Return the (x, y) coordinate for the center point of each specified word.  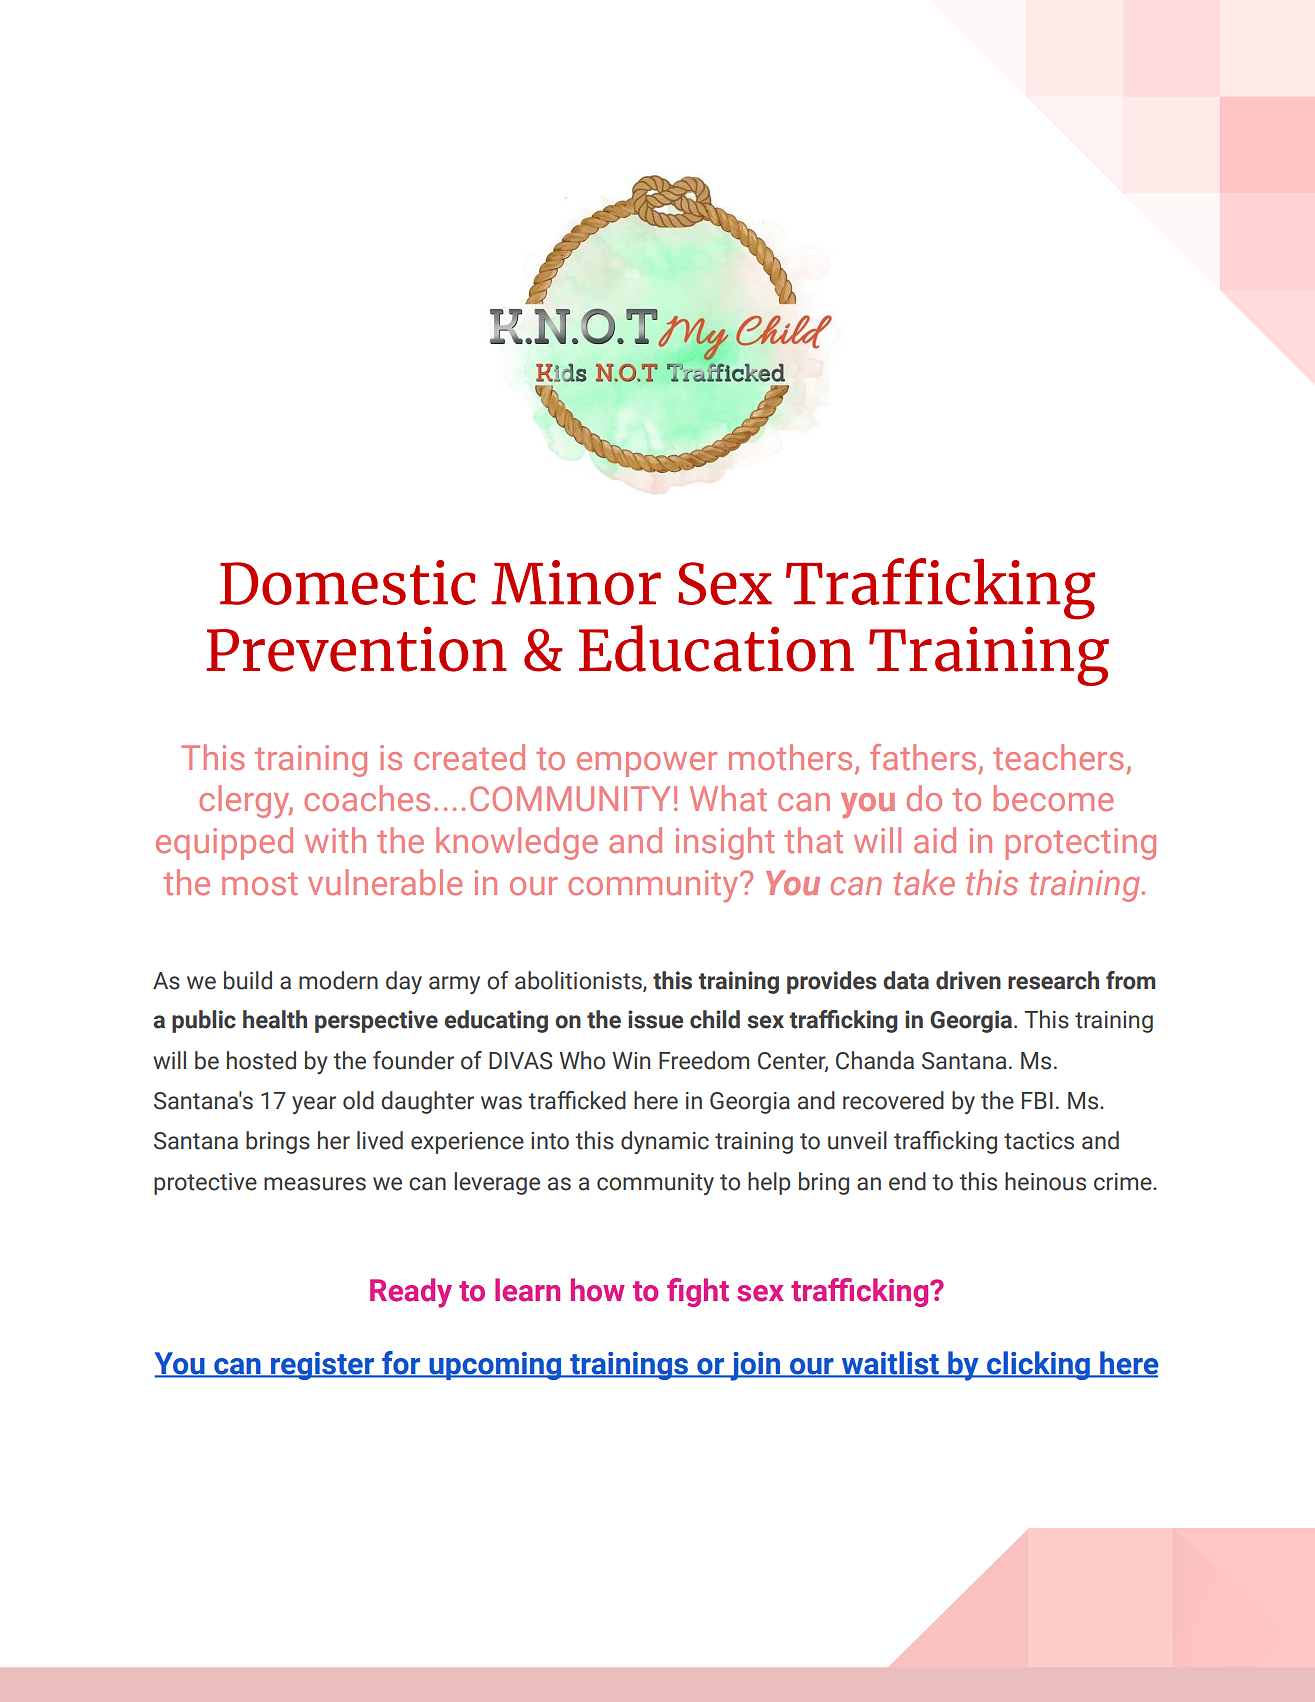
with (335, 840)
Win (631, 1060)
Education (716, 648)
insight (725, 843)
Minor (576, 582)
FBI (1037, 1100)
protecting (1081, 844)
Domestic (348, 582)
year (314, 1105)
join (755, 1366)
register (323, 1366)
